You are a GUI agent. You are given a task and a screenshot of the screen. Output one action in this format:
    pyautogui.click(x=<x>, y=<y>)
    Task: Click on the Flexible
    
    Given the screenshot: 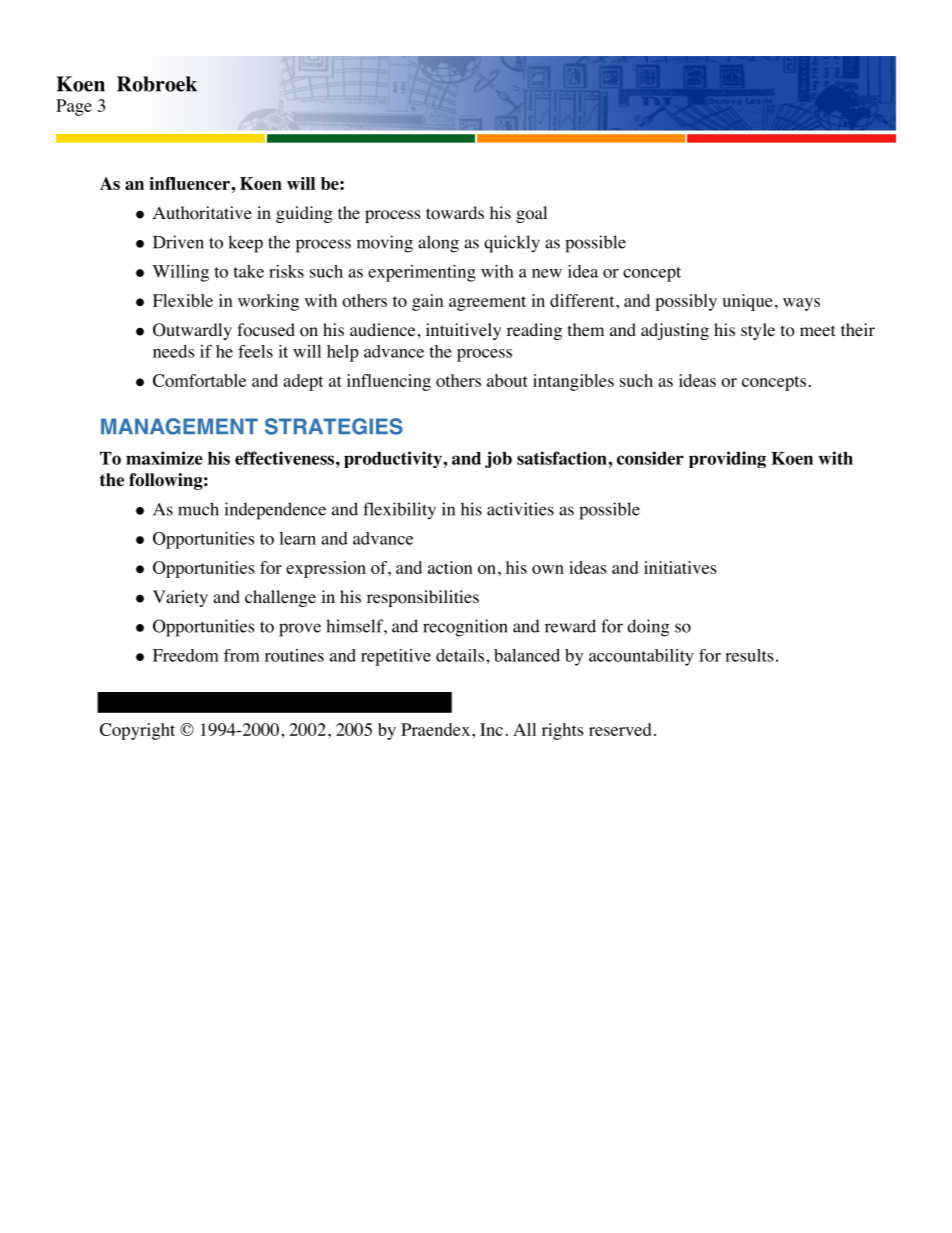 What is the action you would take?
    pyautogui.click(x=183, y=300)
